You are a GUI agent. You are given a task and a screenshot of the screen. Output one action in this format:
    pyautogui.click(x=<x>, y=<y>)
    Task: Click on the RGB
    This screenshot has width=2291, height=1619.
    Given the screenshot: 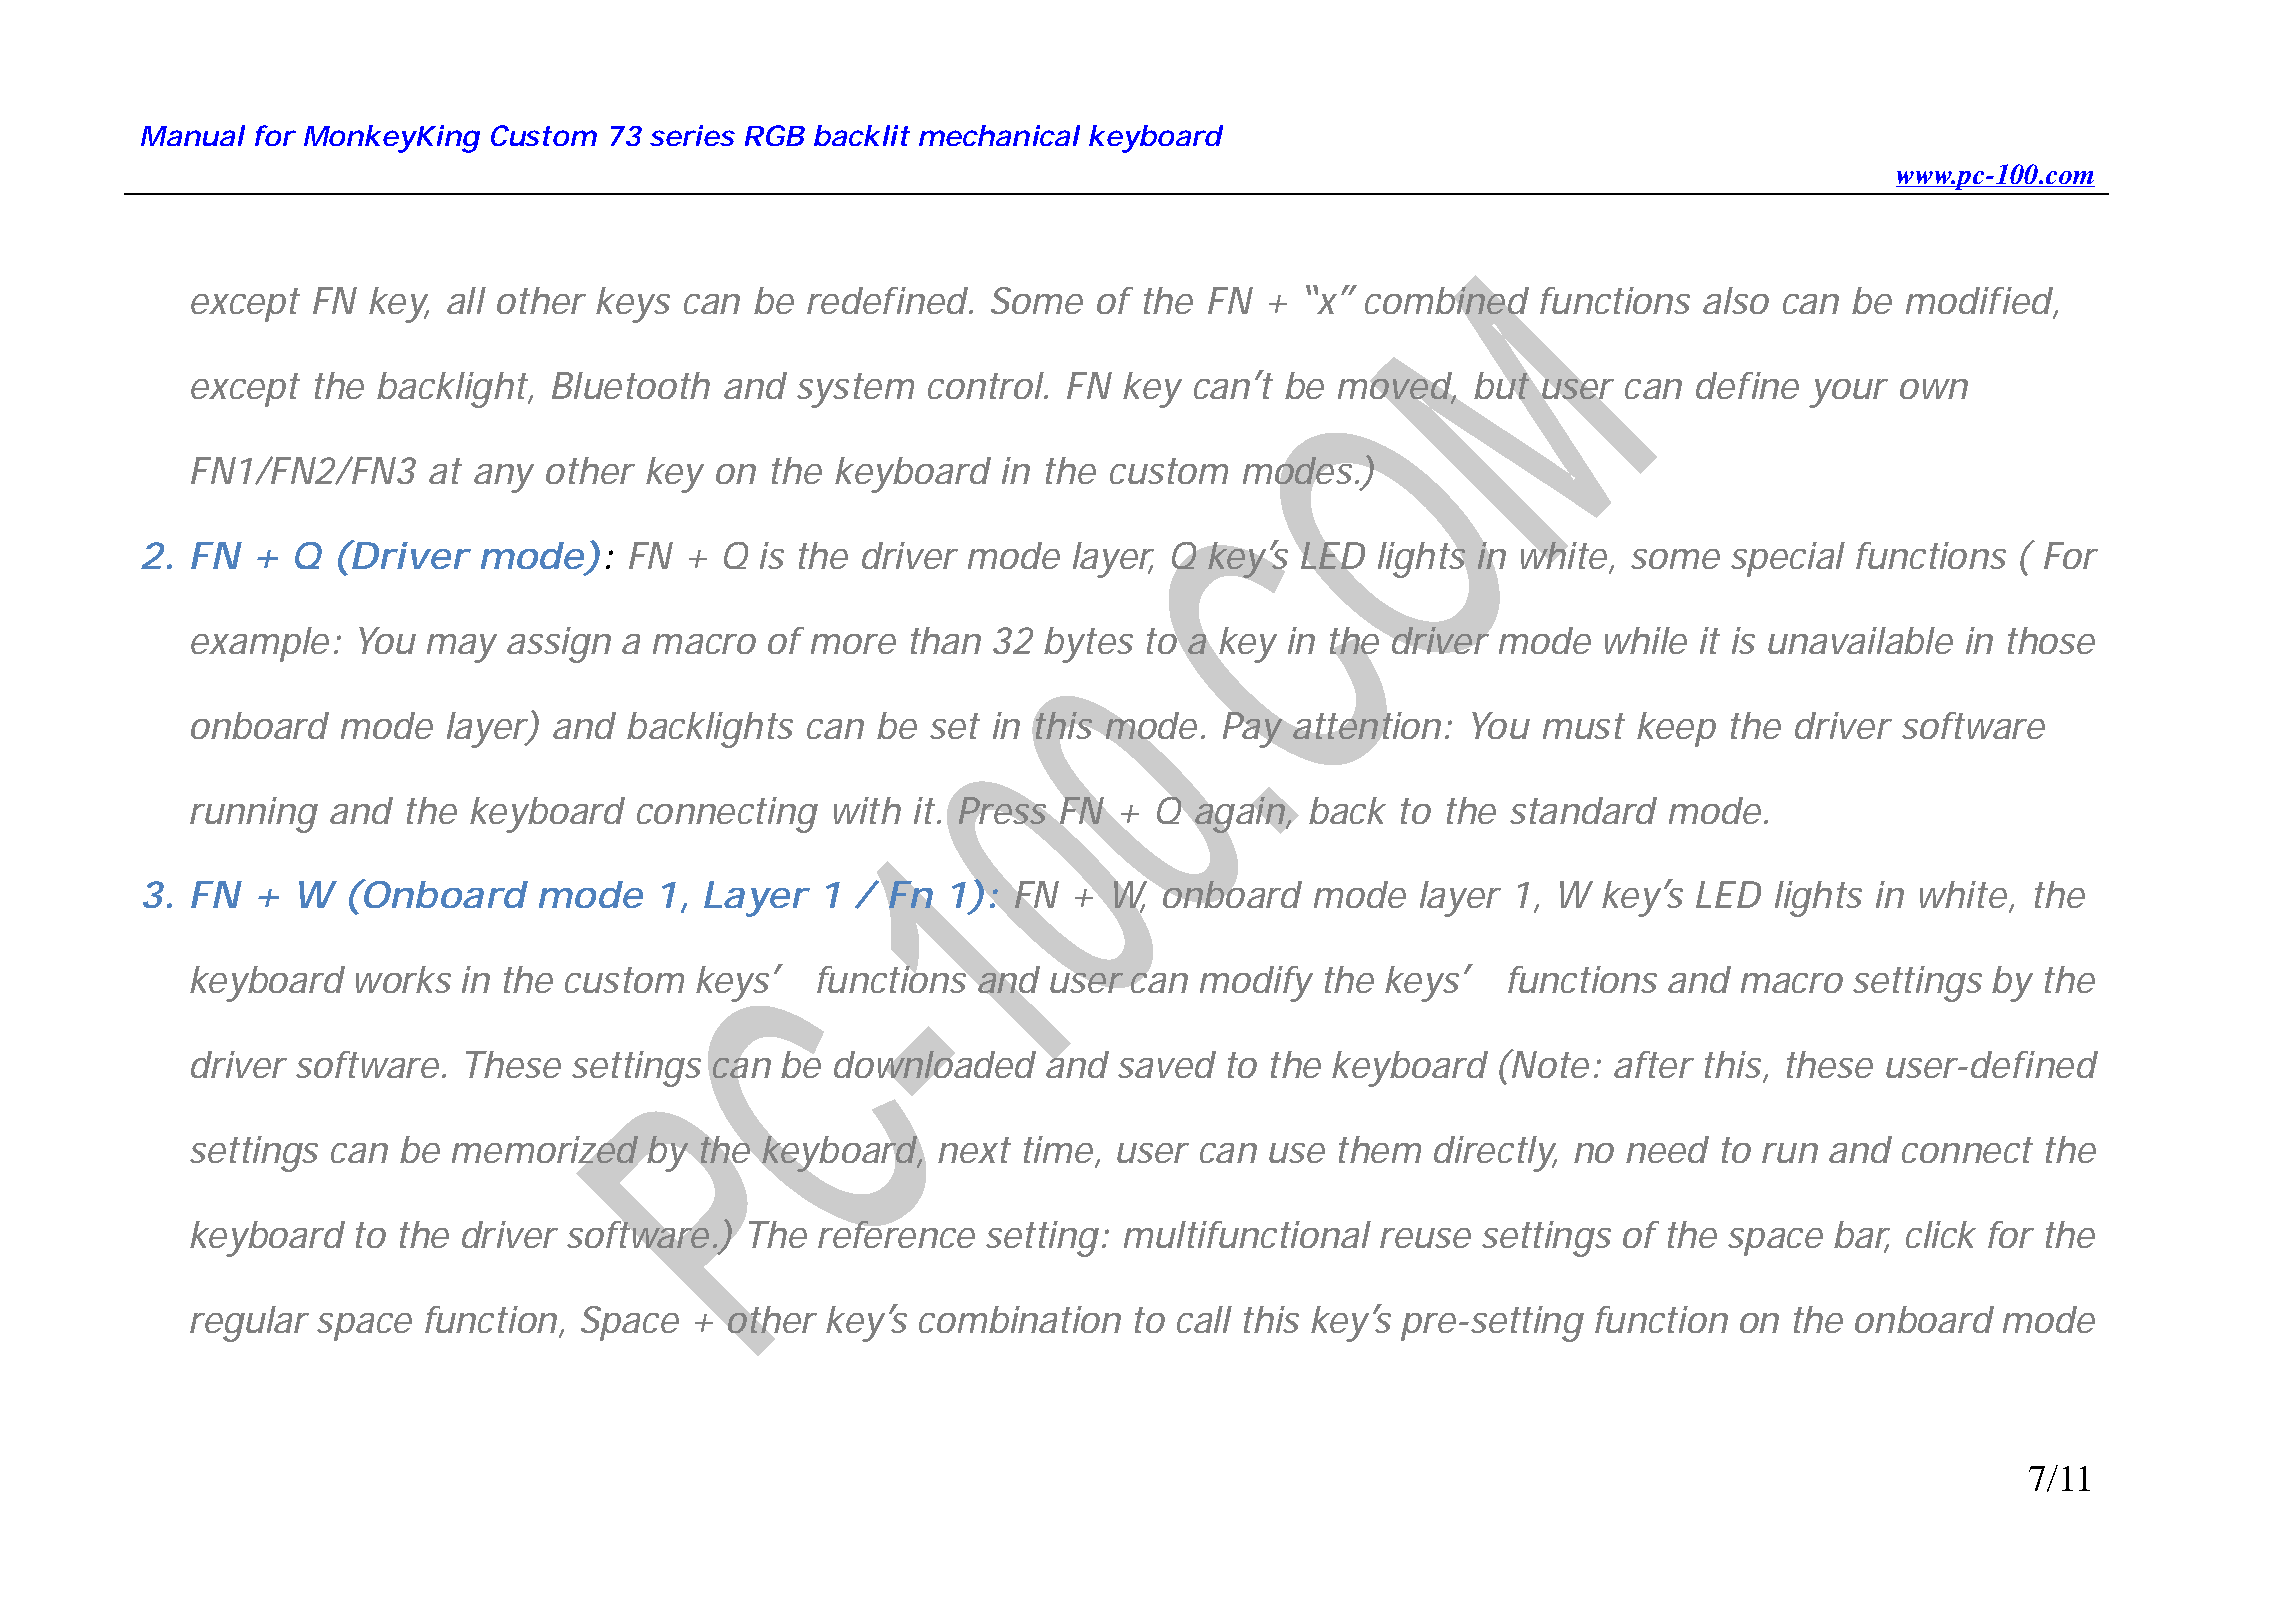 What is the action you would take?
    pyautogui.click(x=775, y=135)
